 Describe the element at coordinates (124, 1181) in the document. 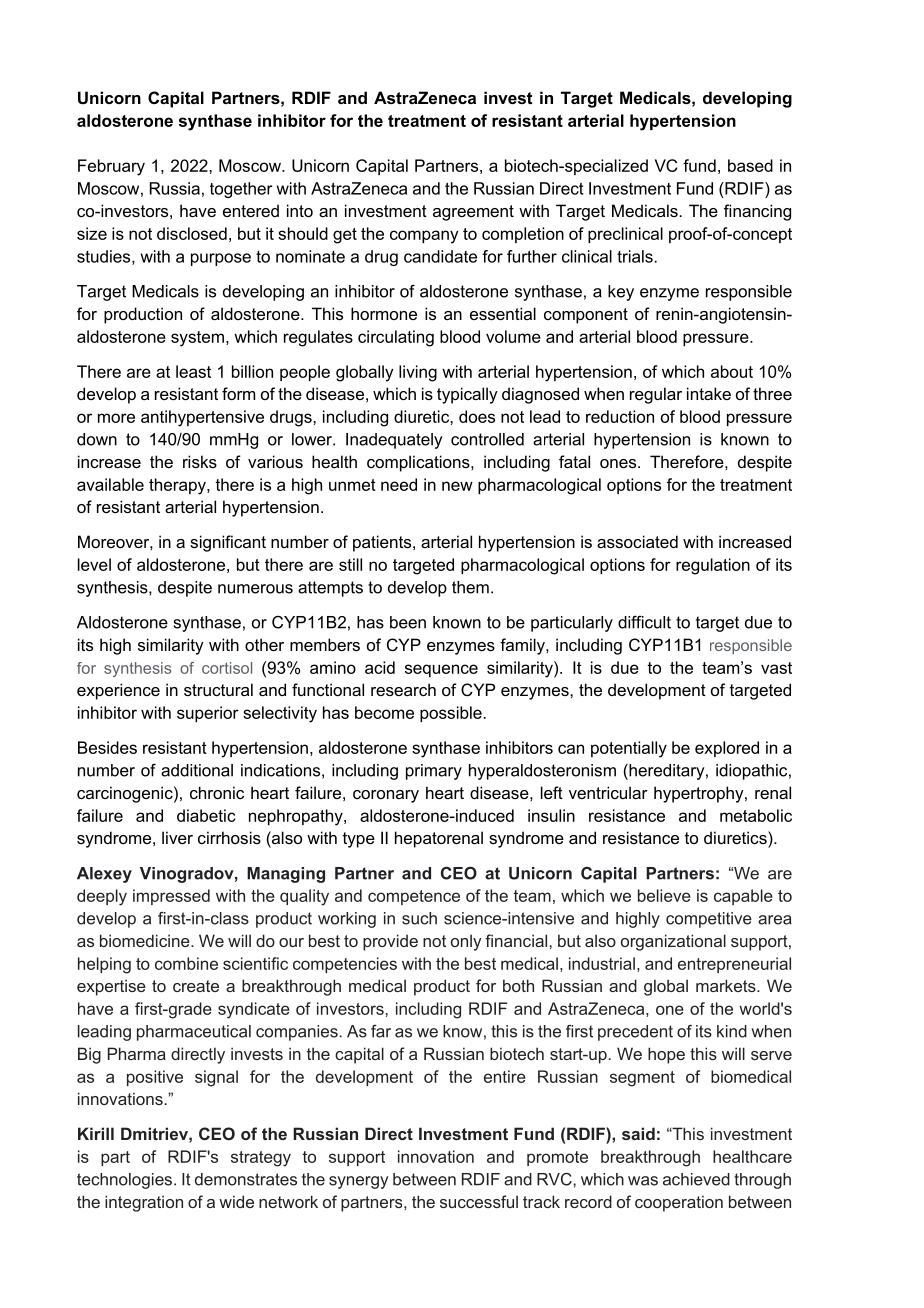

I see `technologies` at that location.
